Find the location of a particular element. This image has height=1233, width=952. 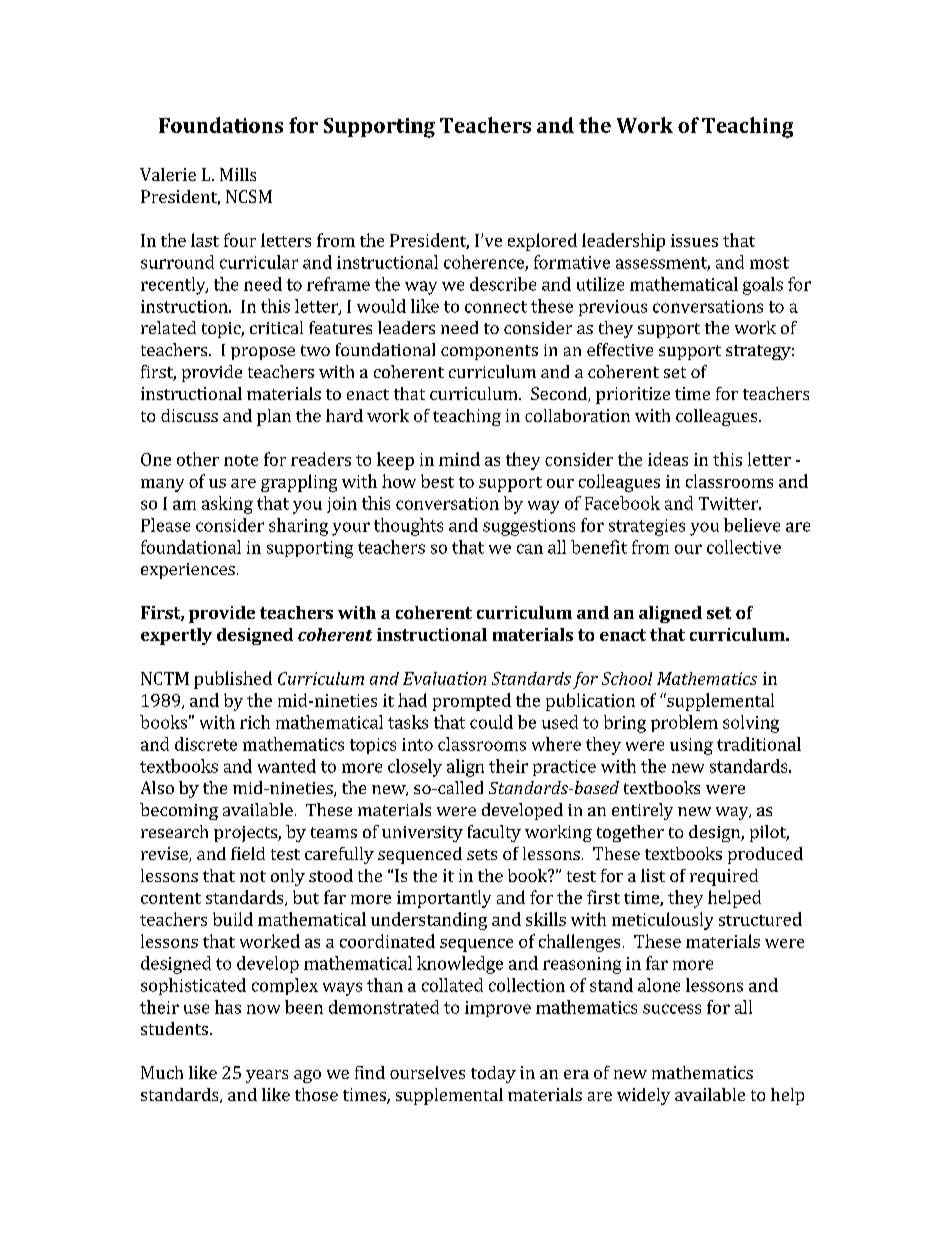

issues is located at coordinates (694, 240).
